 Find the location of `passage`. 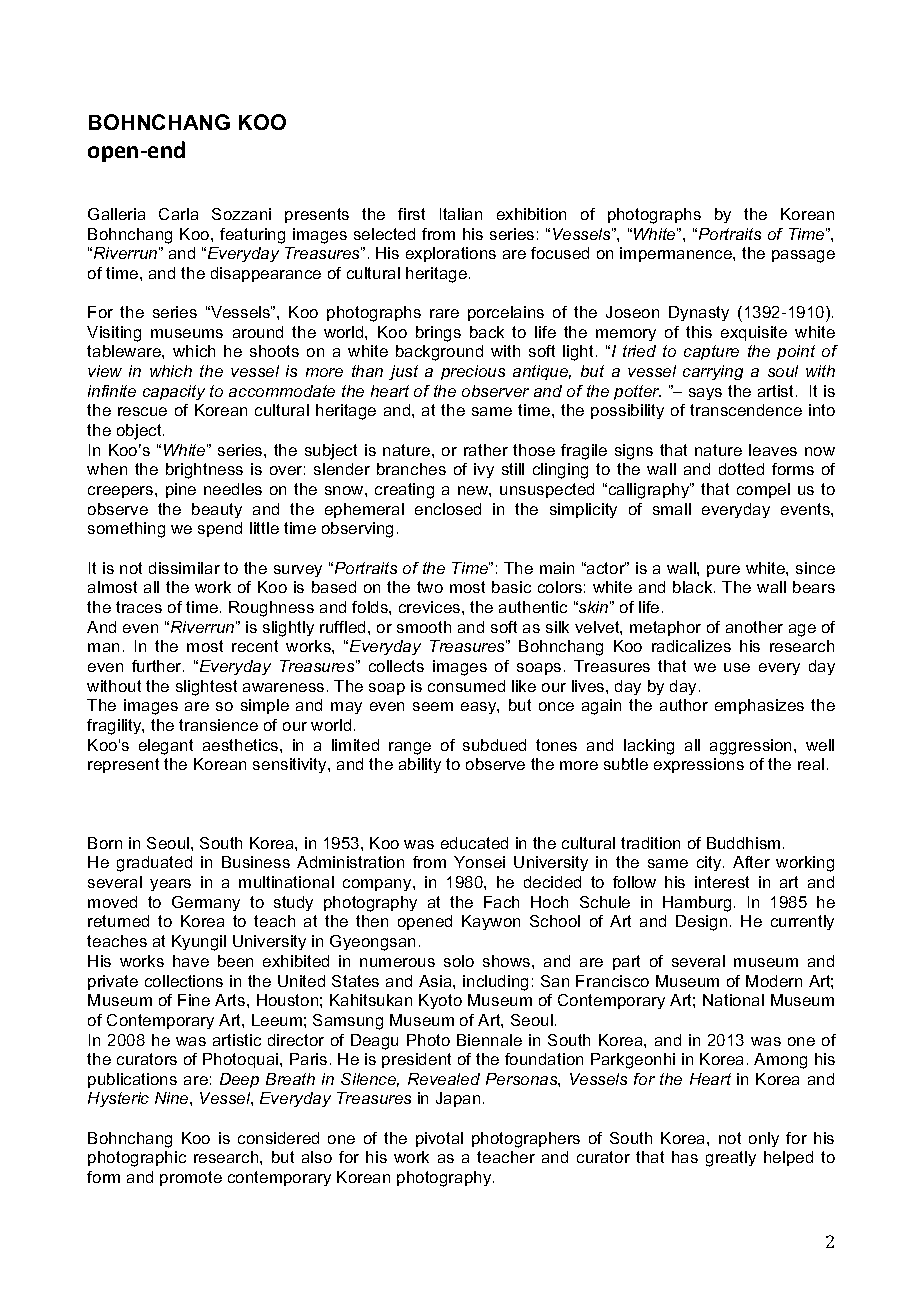

passage is located at coordinates (803, 256).
